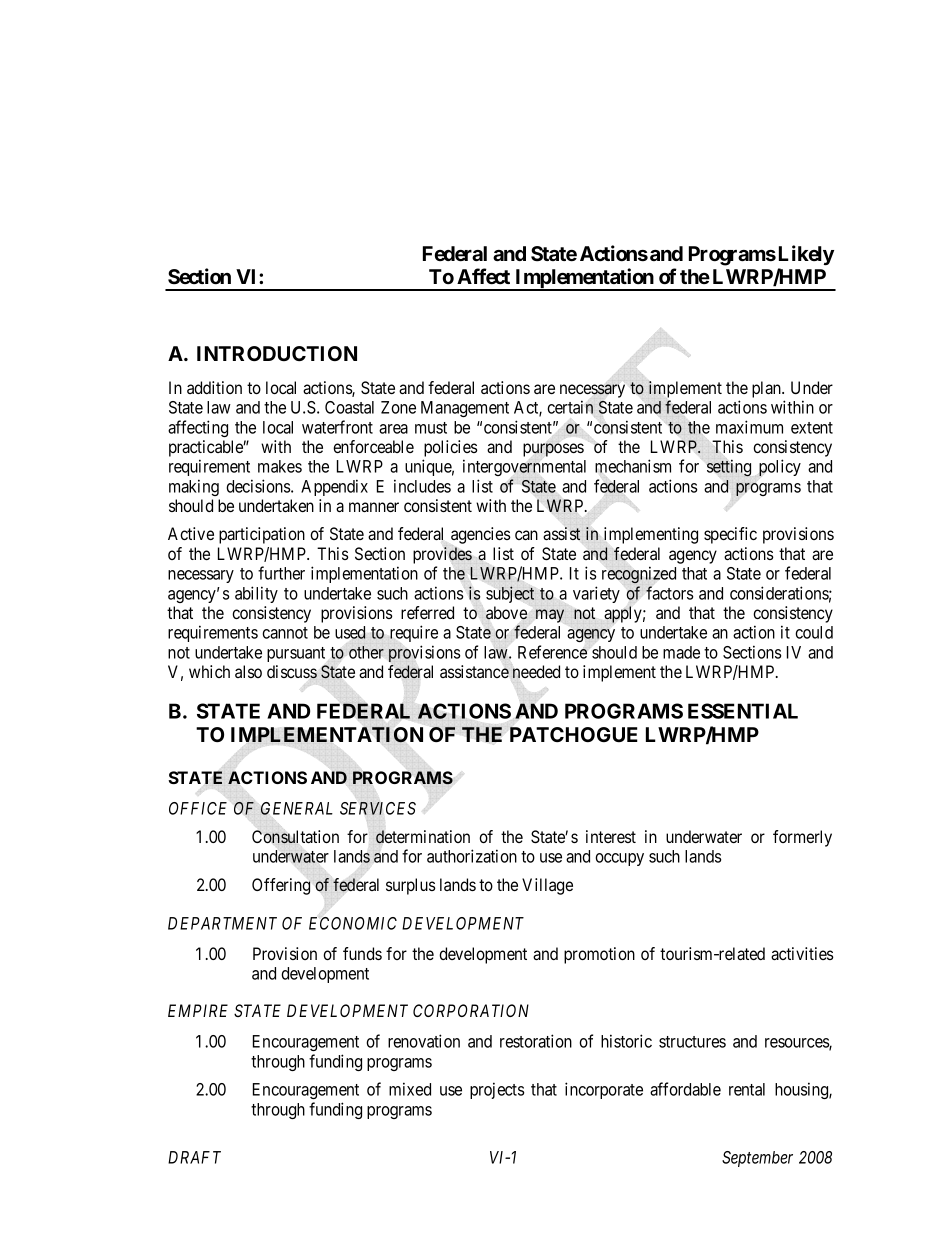 This screenshot has height=1233, width=952. What do you see at coordinates (472, 856) in the screenshot?
I see `authorization` at bounding box center [472, 856].
